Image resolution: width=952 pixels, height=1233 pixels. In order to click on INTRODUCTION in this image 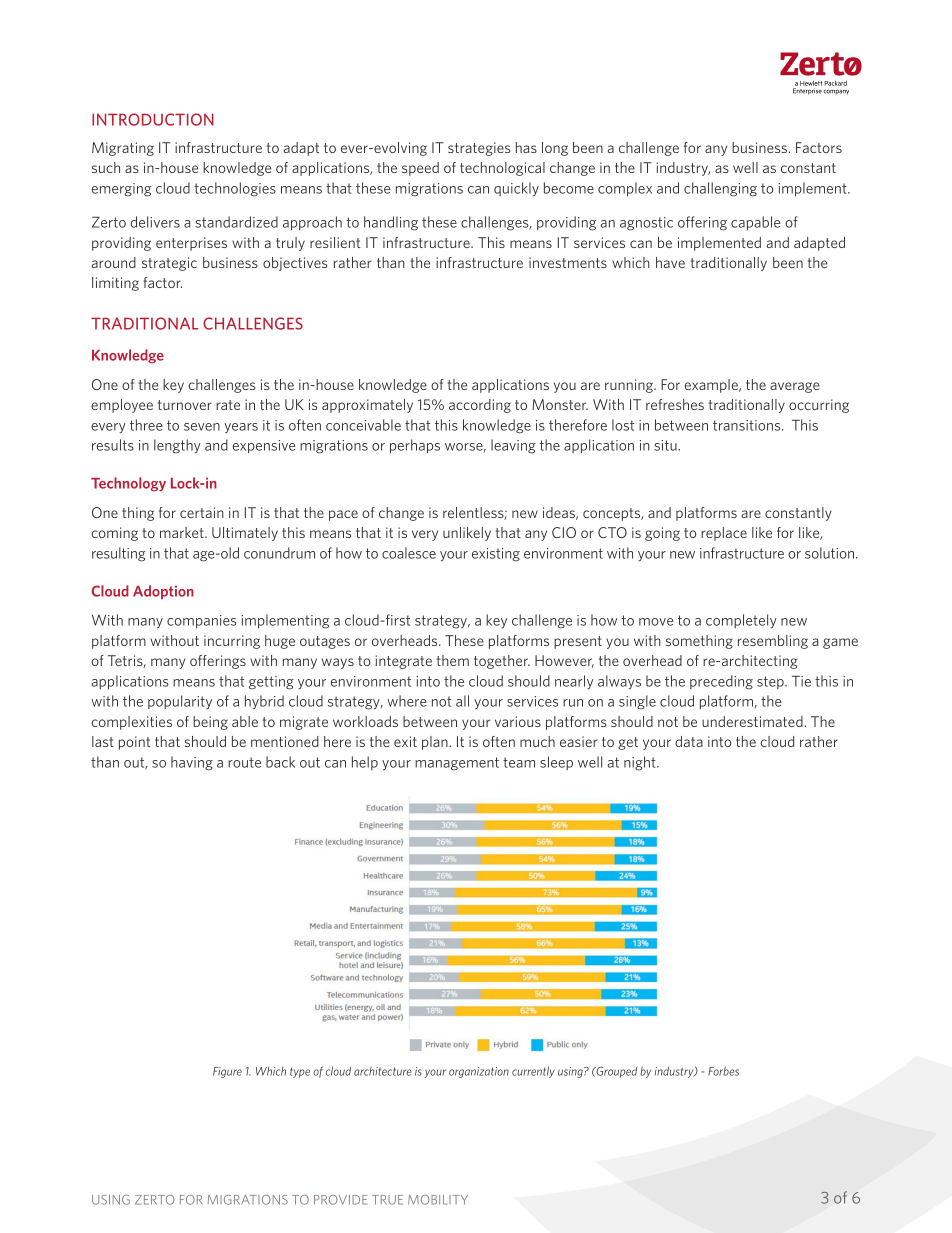, I will do `click(153, 119)`.
